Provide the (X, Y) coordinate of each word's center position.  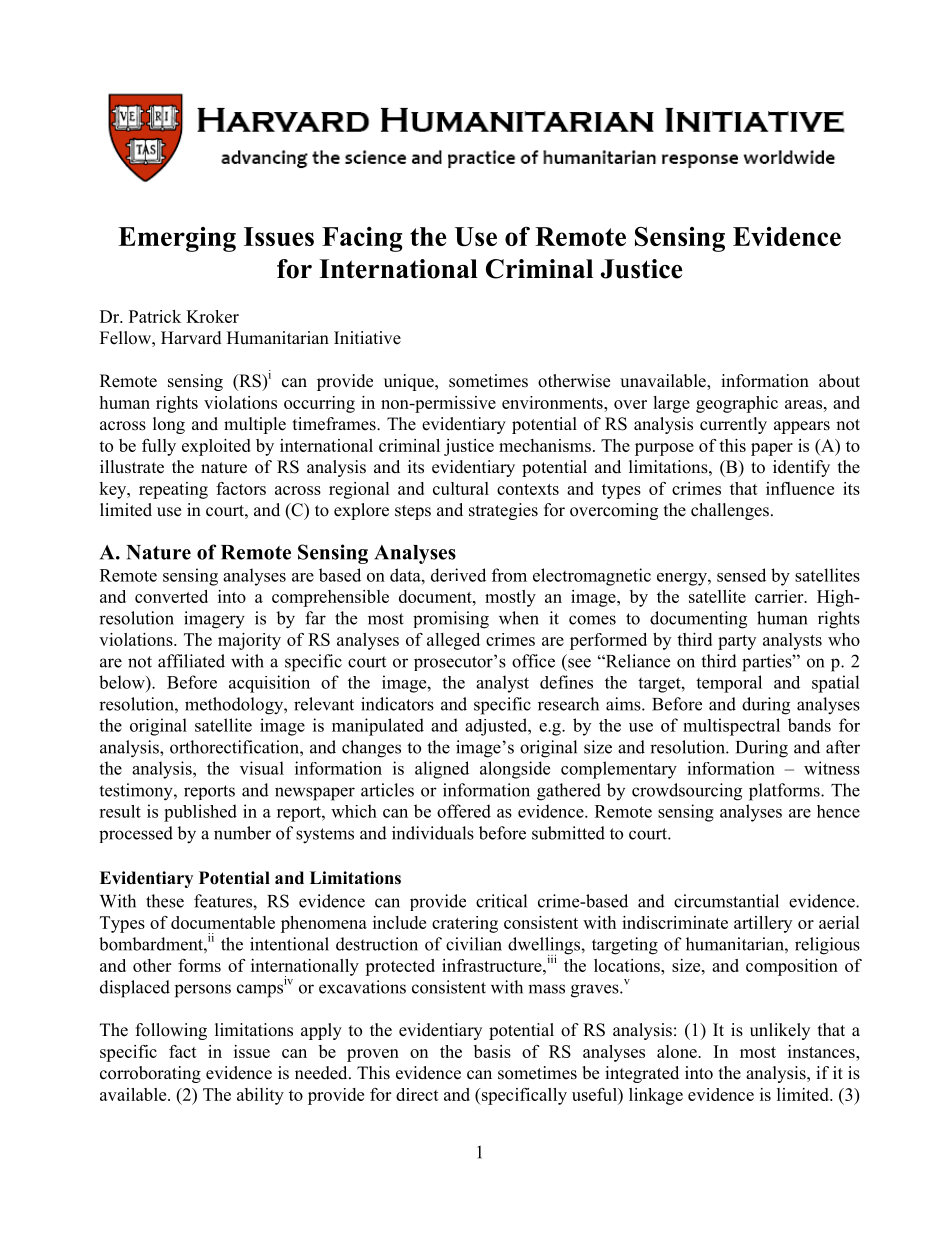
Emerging (177, 239)
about (839, 381)
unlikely (780, 1031)
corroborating (150, 1074)
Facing (362, 239)
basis (492, 1051)
